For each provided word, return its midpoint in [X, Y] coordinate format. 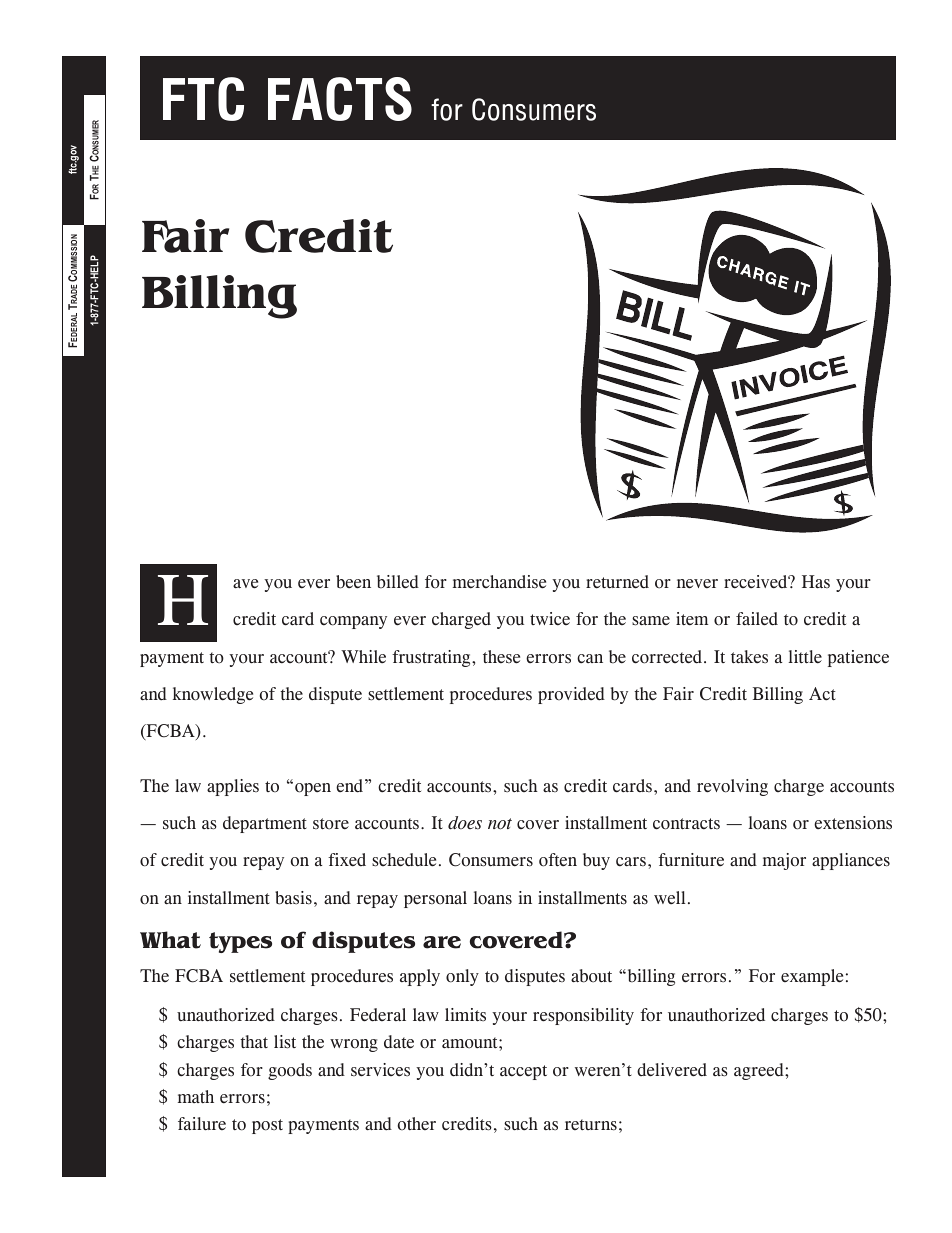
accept [523, 1072]
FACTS [340, 99]
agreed [760, 1071]
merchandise [499, 582]
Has [816, 582]
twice [550, 619]
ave [245, 584]
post [267, 1126]
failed [757, 619]
